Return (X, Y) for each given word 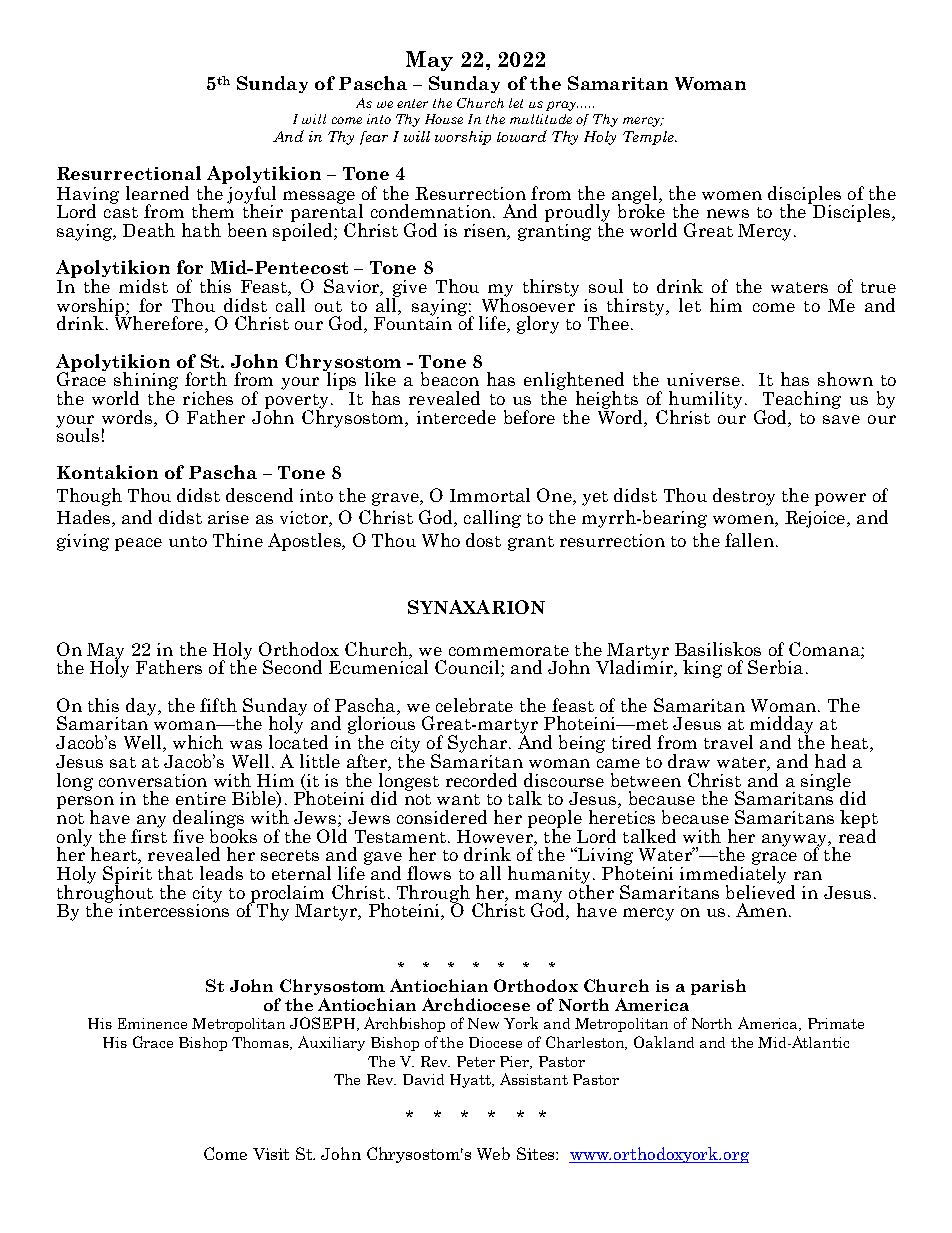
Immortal (490, 495)
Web (493, 1153)
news (728, 213)
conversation (153, 780)
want (458, 799)
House (444, 119)
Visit (271, 1154)
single (827, 783)
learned (157, 193)
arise (228, 517)
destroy (744, 497)
